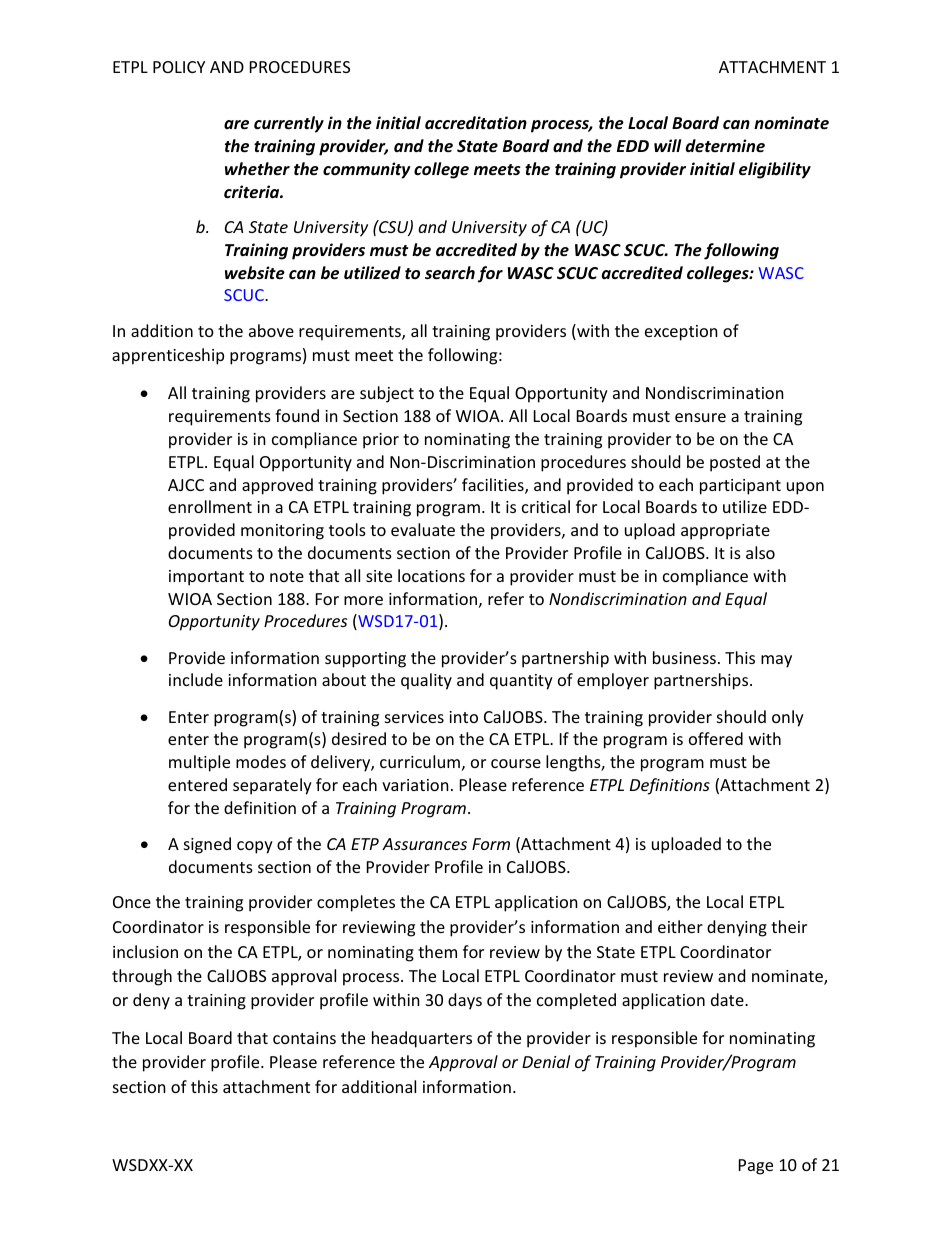 This document has width=952, height=1233. I want to click on offered, so click(716, 738).
